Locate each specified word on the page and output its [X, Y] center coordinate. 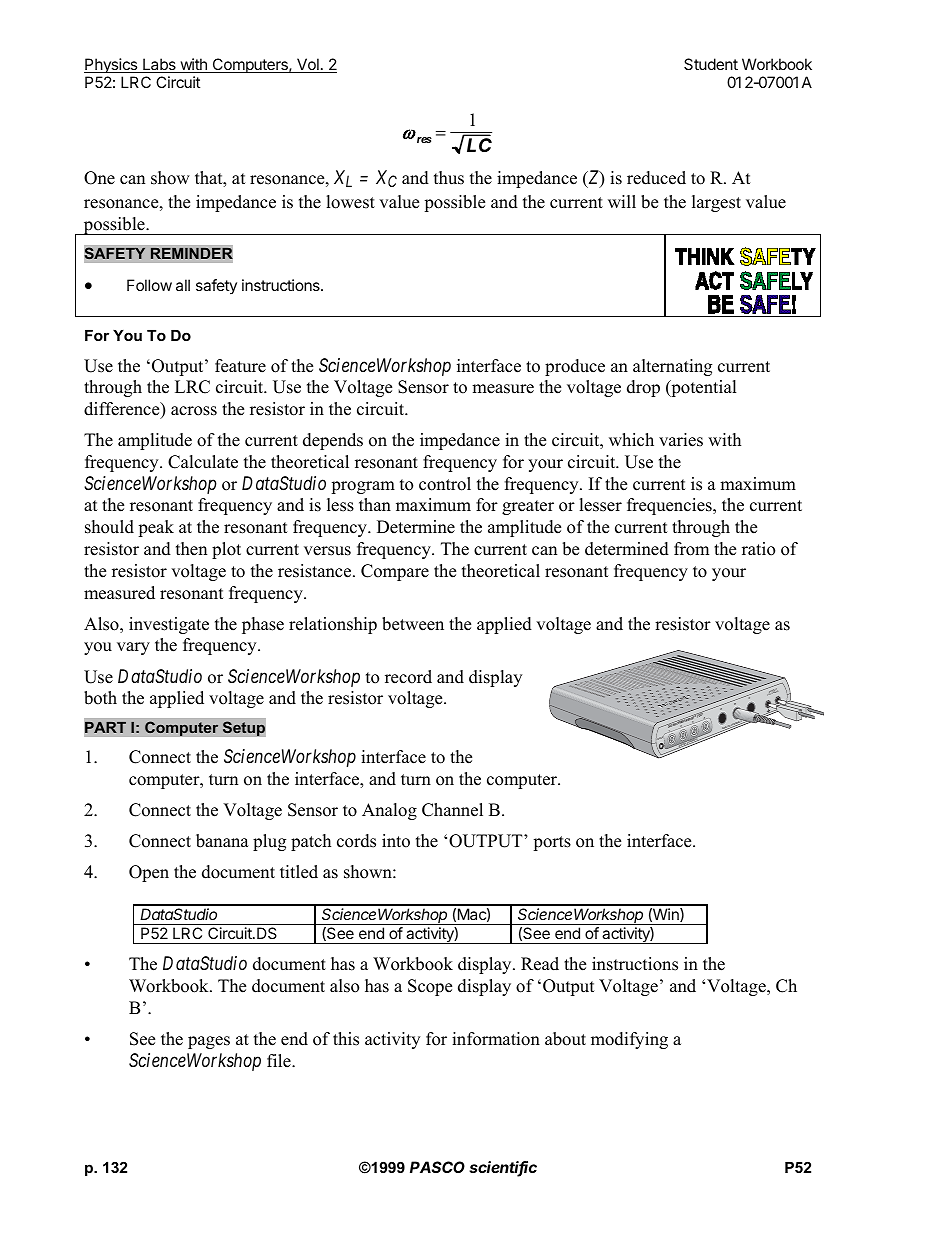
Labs [159, 65]
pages [209, 1042]
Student [711, 64]
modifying [629, 1040]
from [691, 549]
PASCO [437, 1167]
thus [449, 178]
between [413, 624]
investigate [169, 625]
